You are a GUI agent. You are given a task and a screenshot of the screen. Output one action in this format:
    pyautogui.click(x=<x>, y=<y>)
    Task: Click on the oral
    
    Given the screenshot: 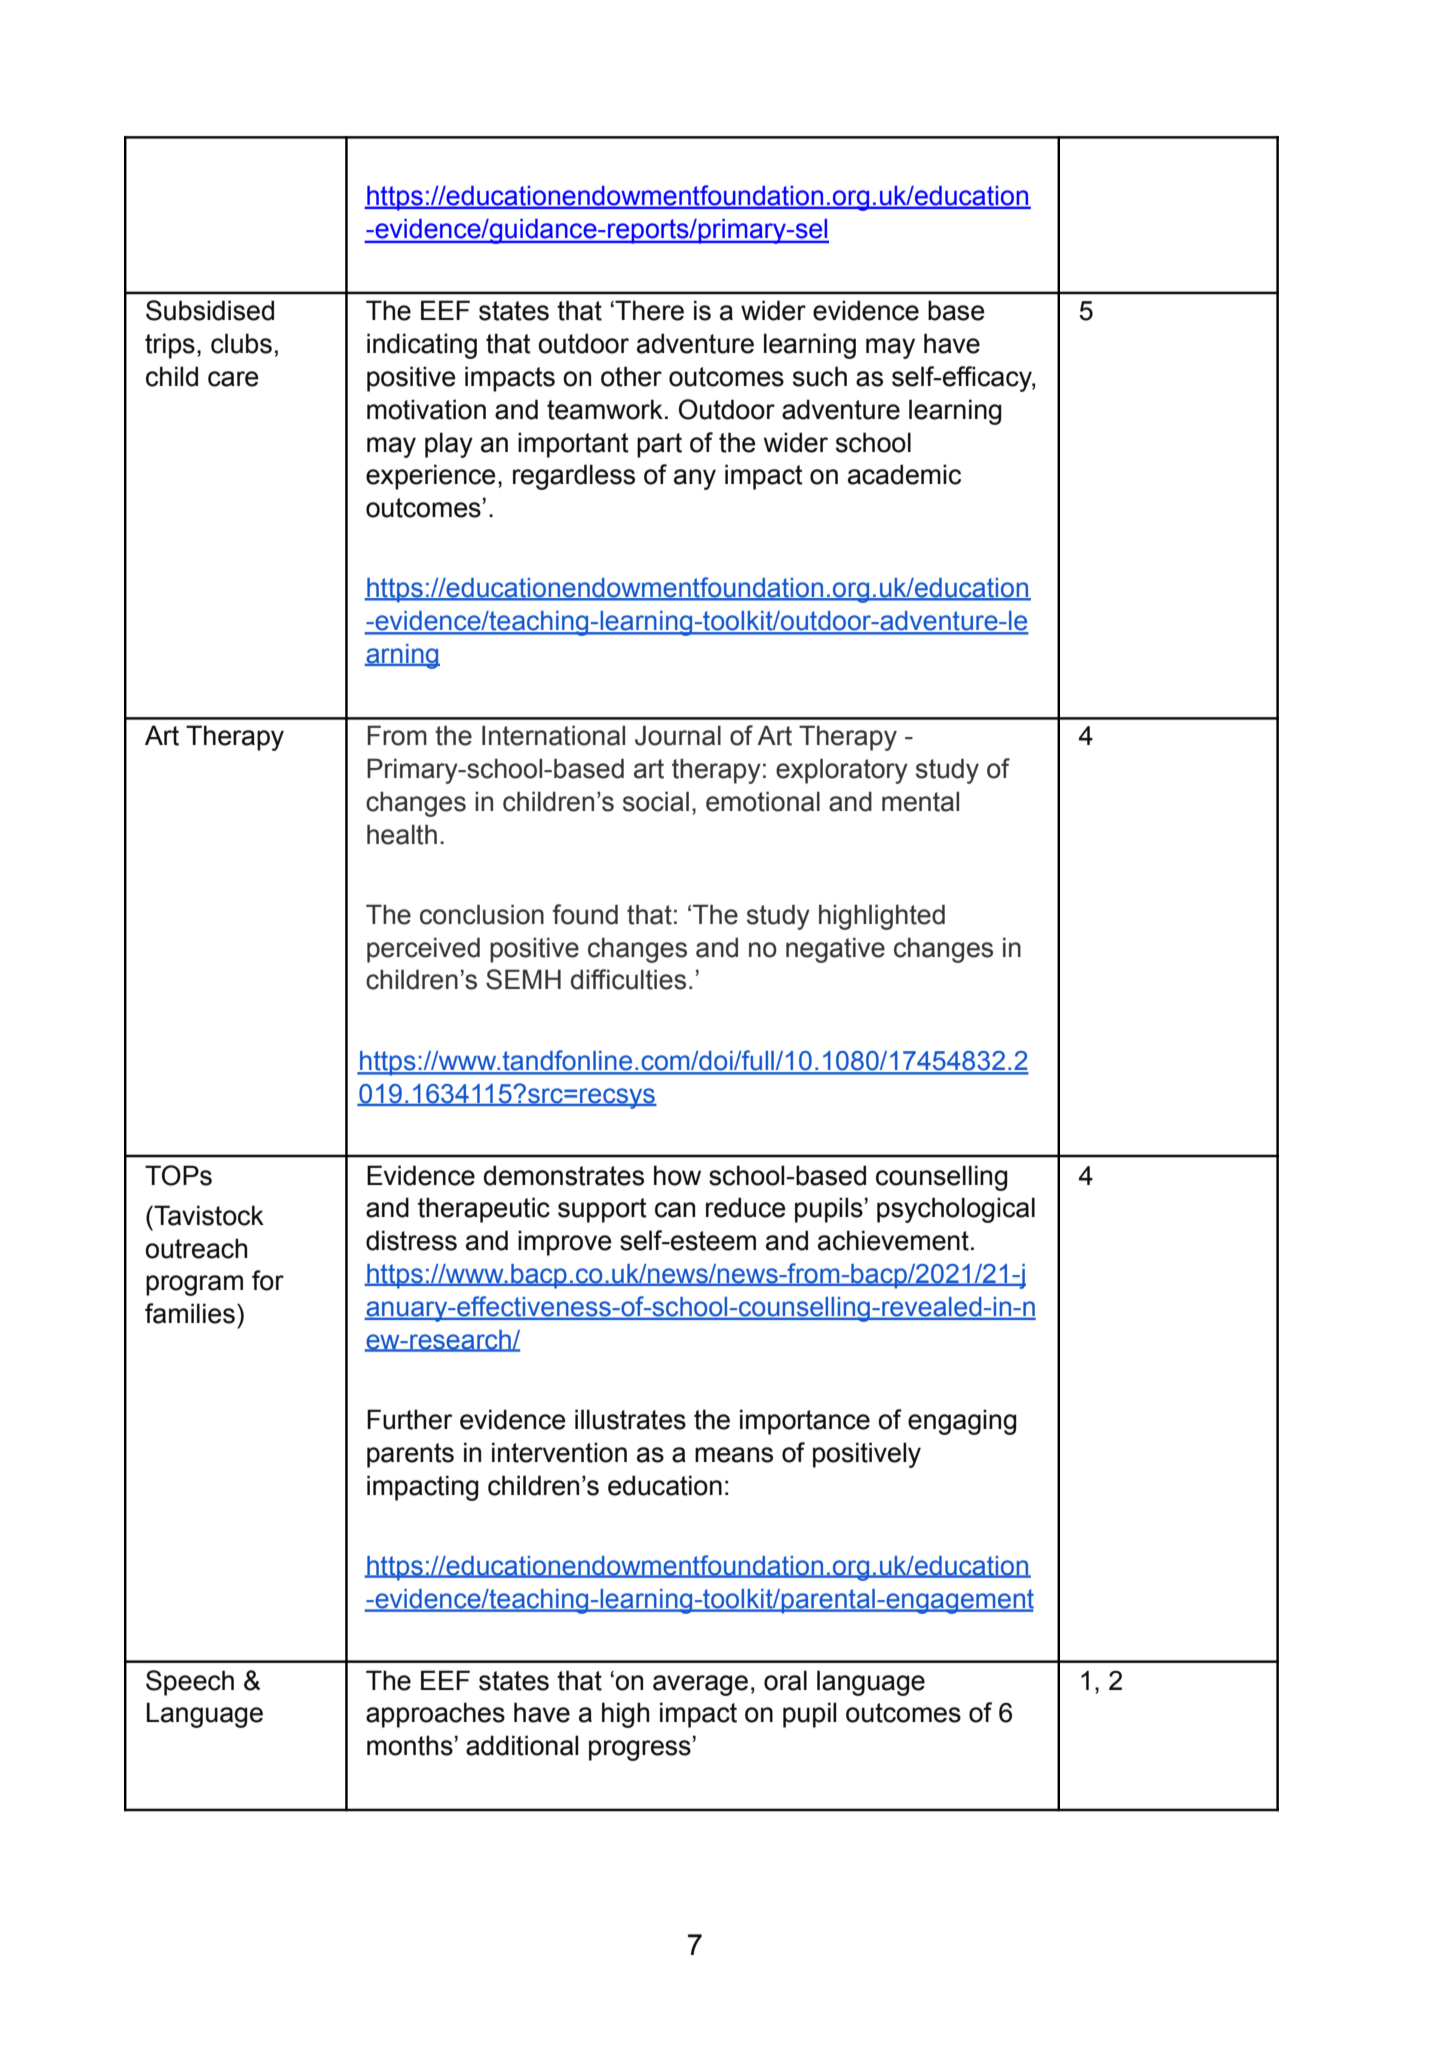 What is the action you would take?
    pyautogui.click(x=785, y=1680)
